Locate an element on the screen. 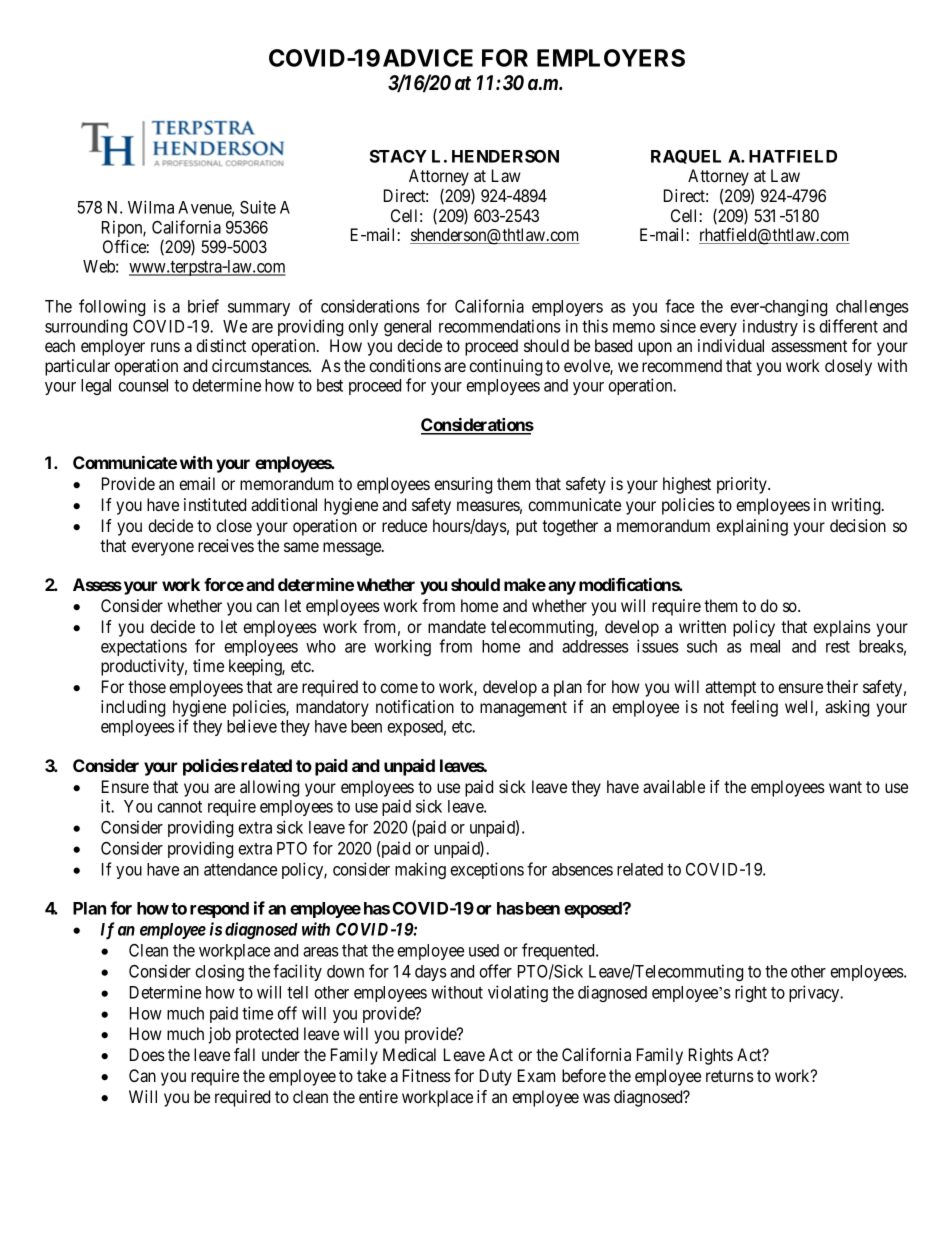  ADVICE is located at coordinates (428, 58).
